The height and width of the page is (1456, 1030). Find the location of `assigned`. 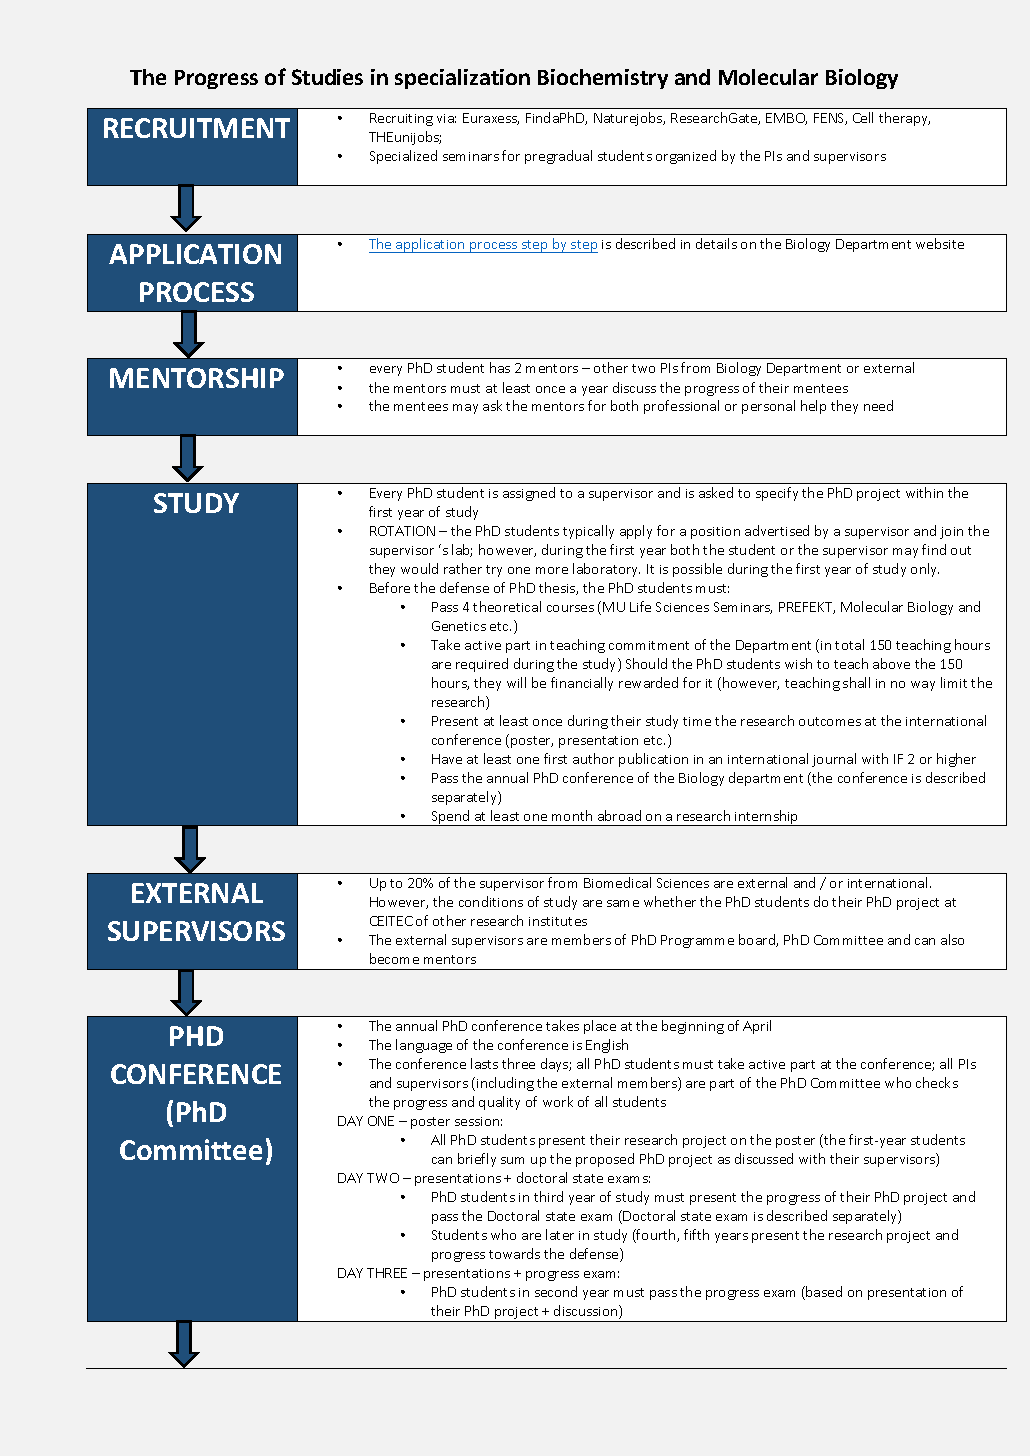

assigned is located at coordinates (529, 494).
